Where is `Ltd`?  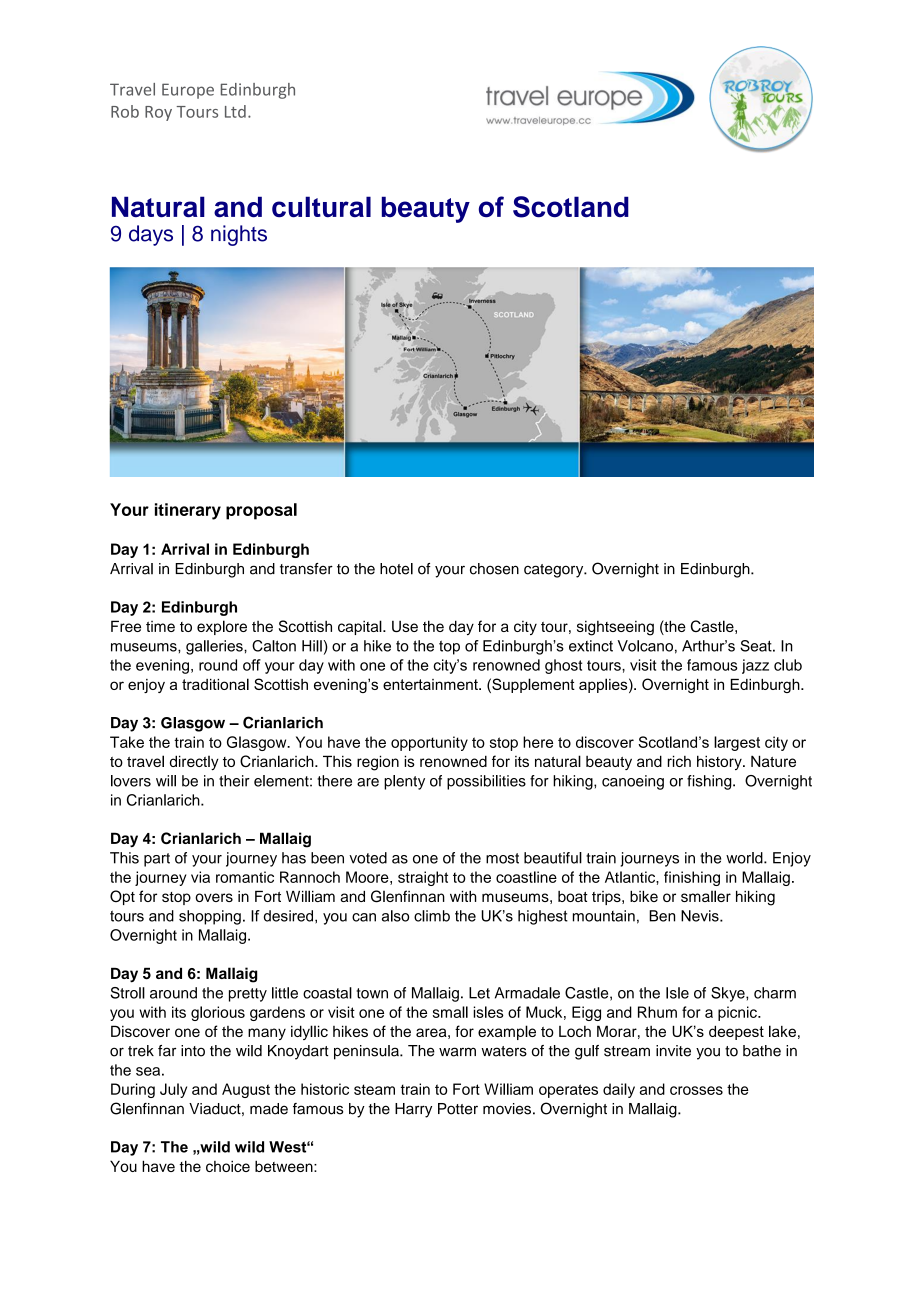 Ltd is located at coordinates (235, 111).
